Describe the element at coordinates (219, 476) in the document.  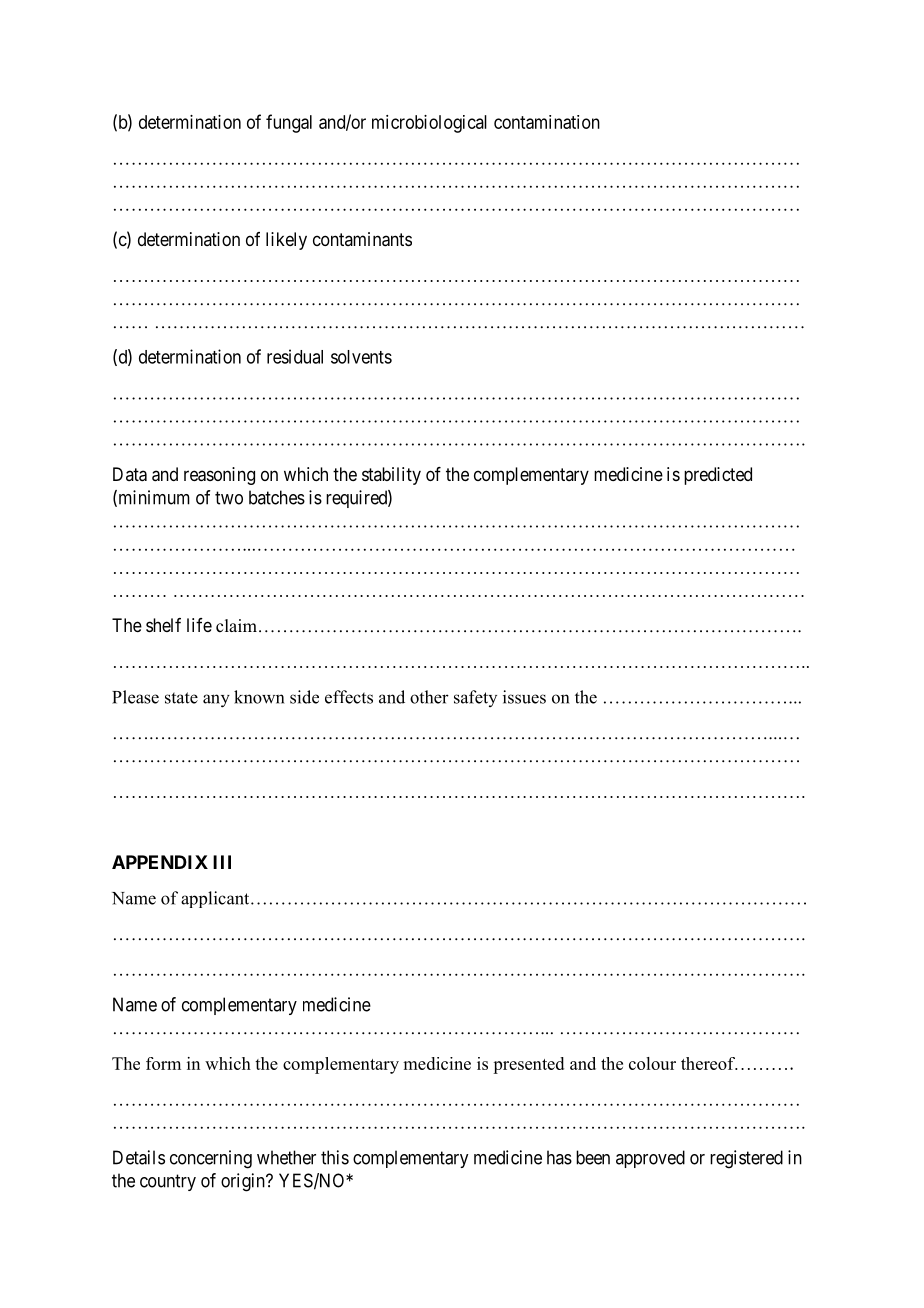
I see `reasoning` at that location.
